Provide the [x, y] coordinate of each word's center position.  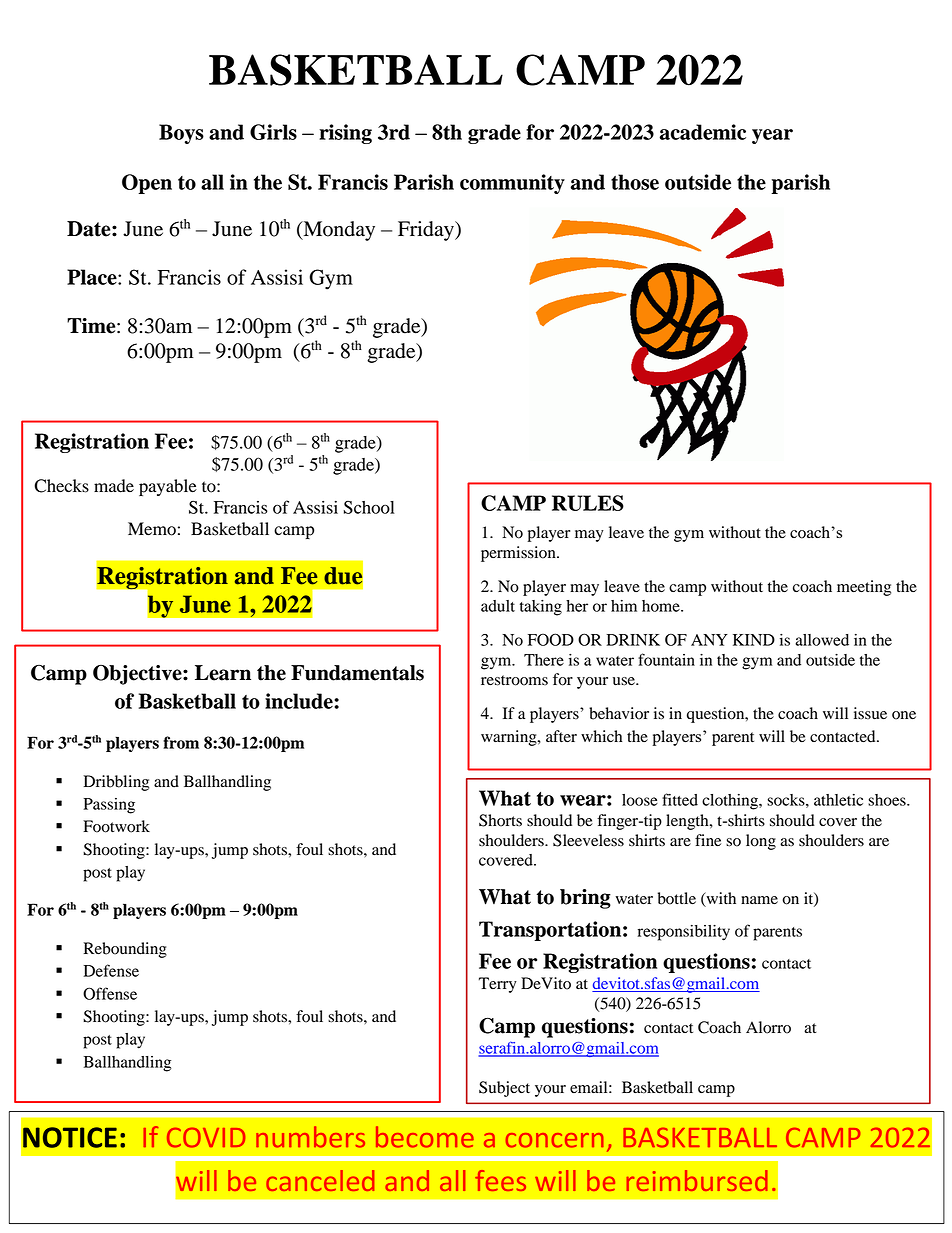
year [772, 136]
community [512, 184]
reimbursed [697, 1180]
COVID [206, 1137]
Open [147, 184]
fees [500, 1180]
